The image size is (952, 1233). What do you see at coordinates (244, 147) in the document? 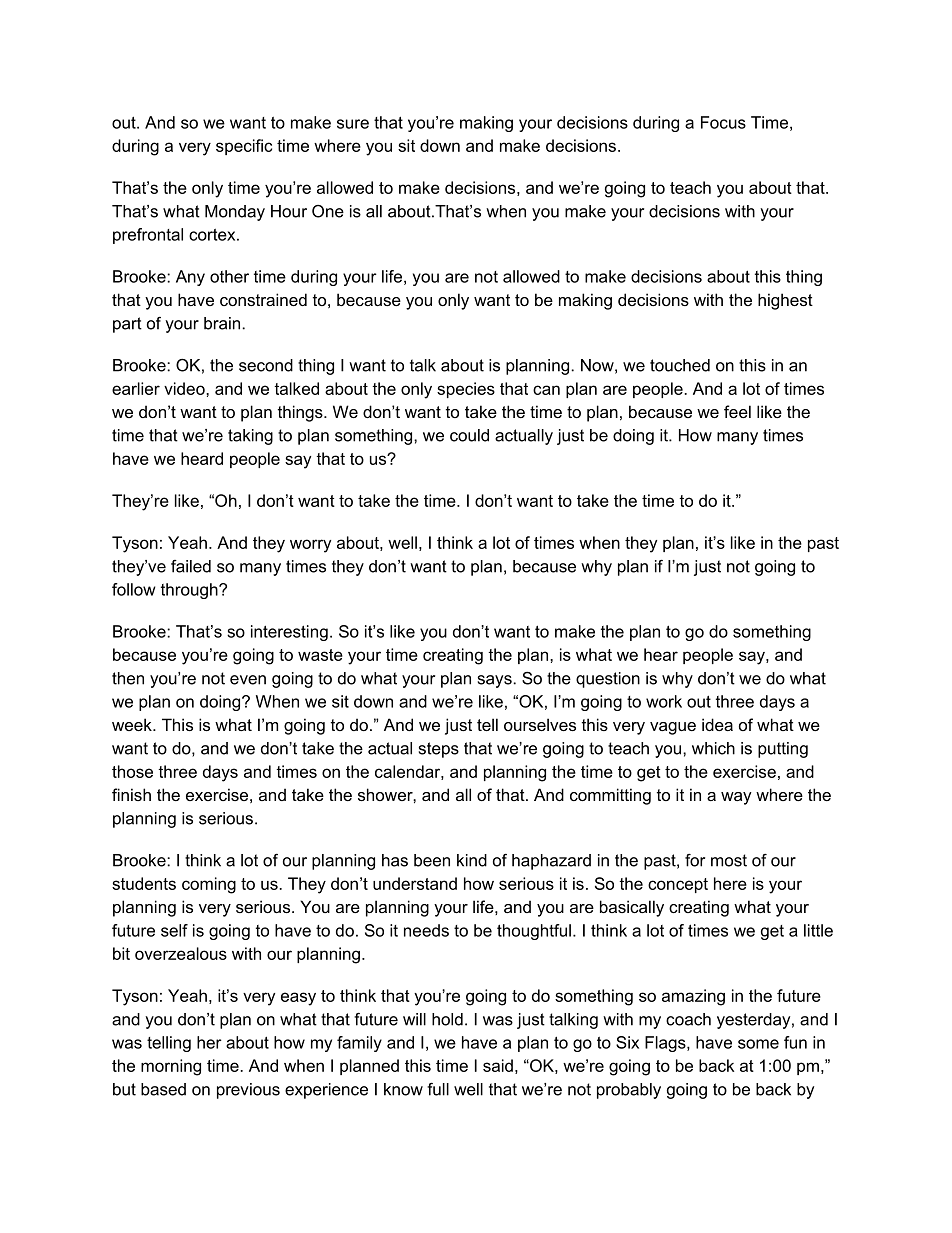
I see `specific` at bounding box center [244, 147].
